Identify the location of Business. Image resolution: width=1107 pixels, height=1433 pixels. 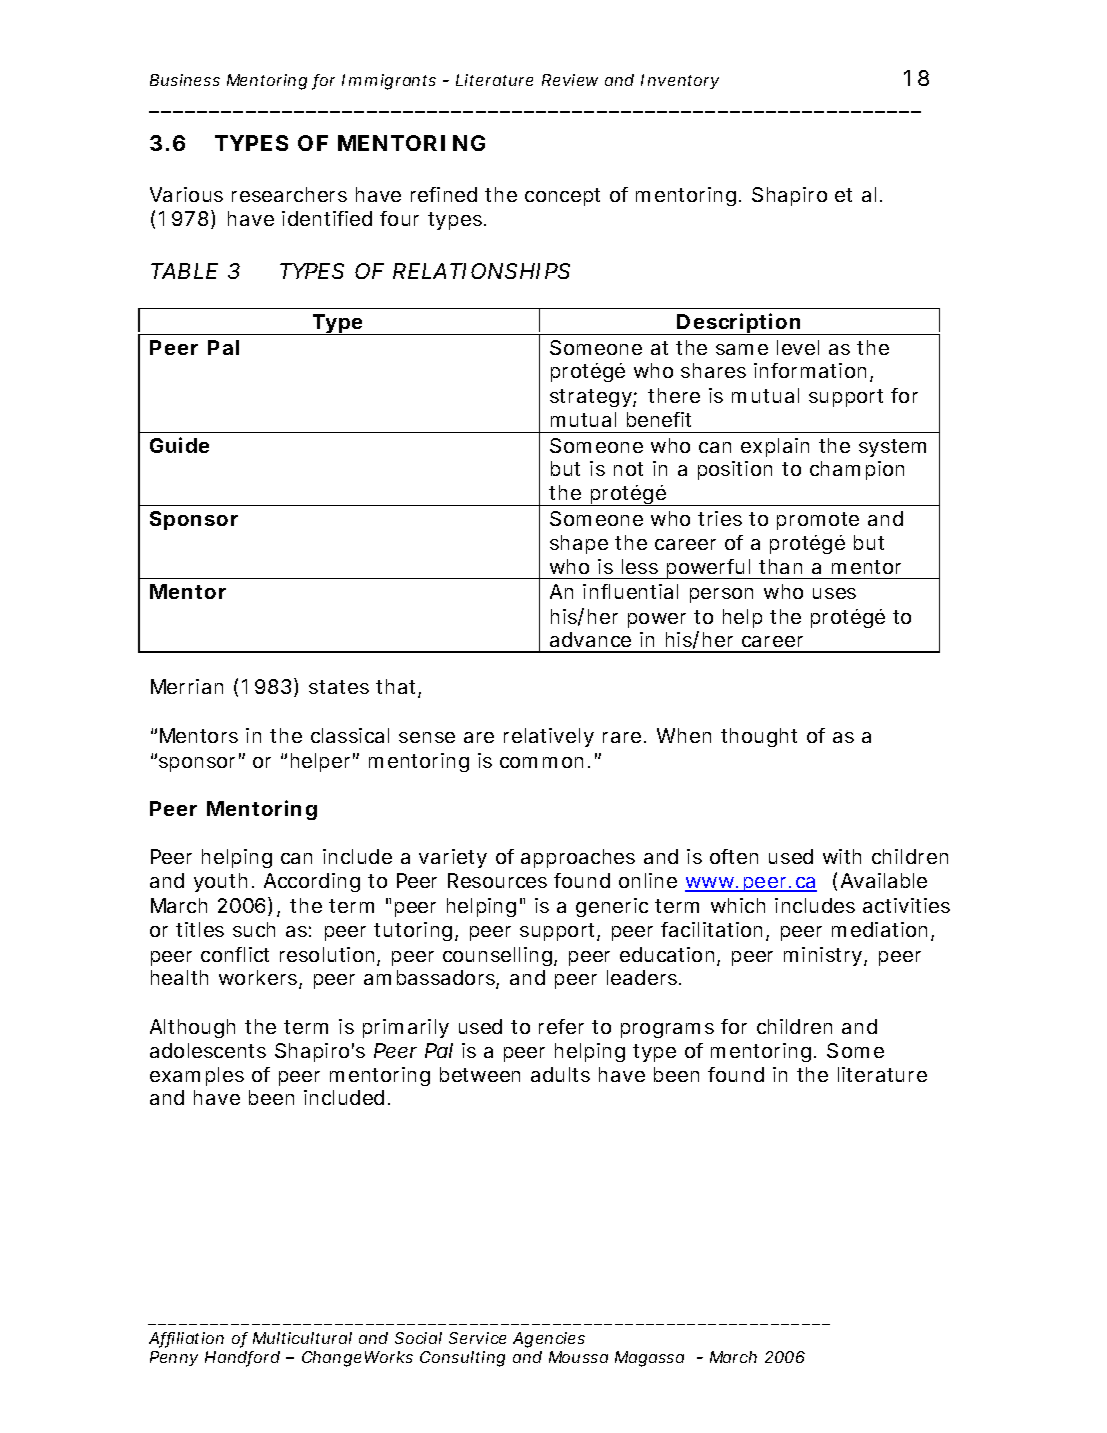
(185, 80).
